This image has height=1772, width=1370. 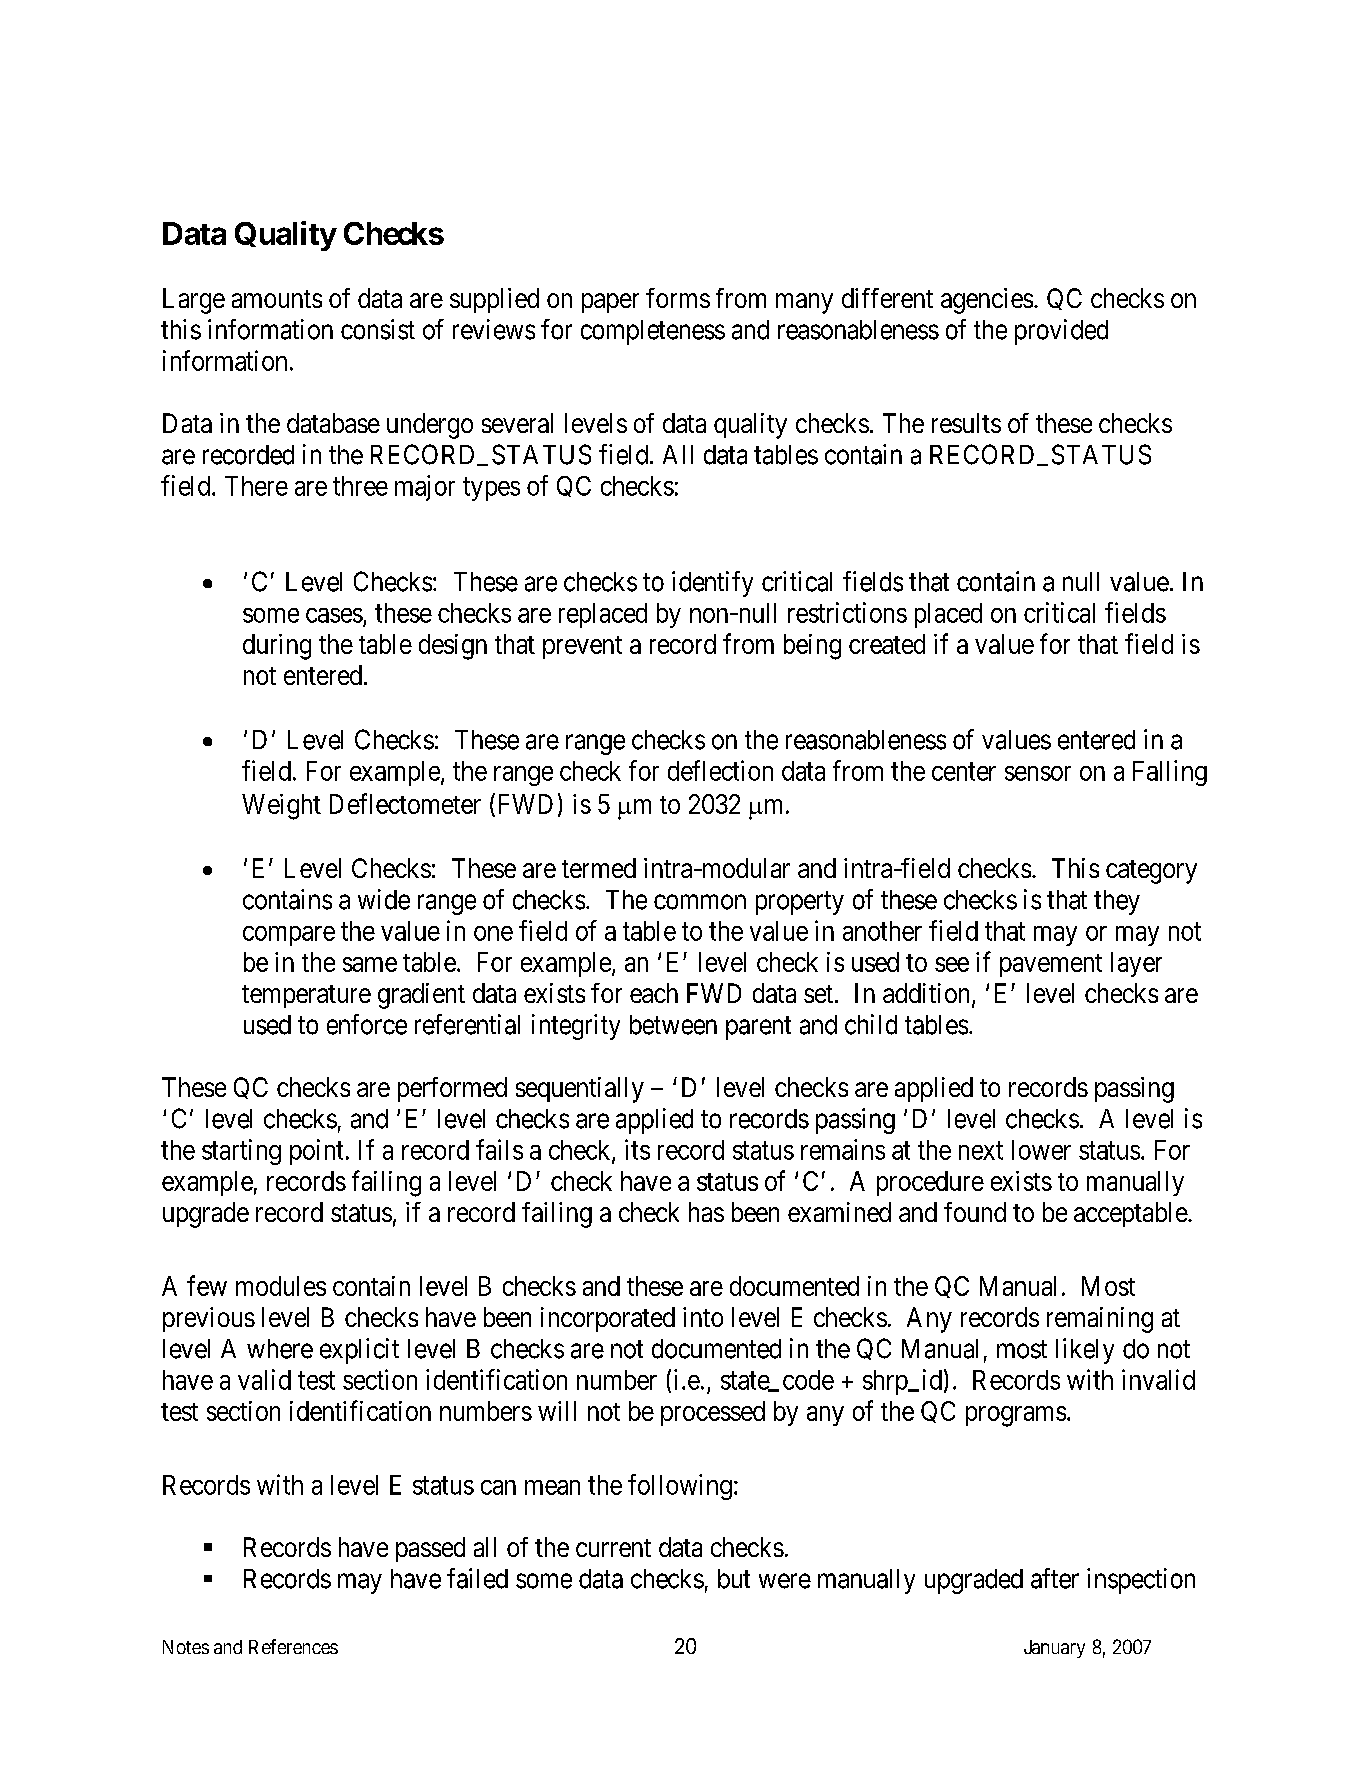 I want to click on pavement, so click(x=1051, y=965).
